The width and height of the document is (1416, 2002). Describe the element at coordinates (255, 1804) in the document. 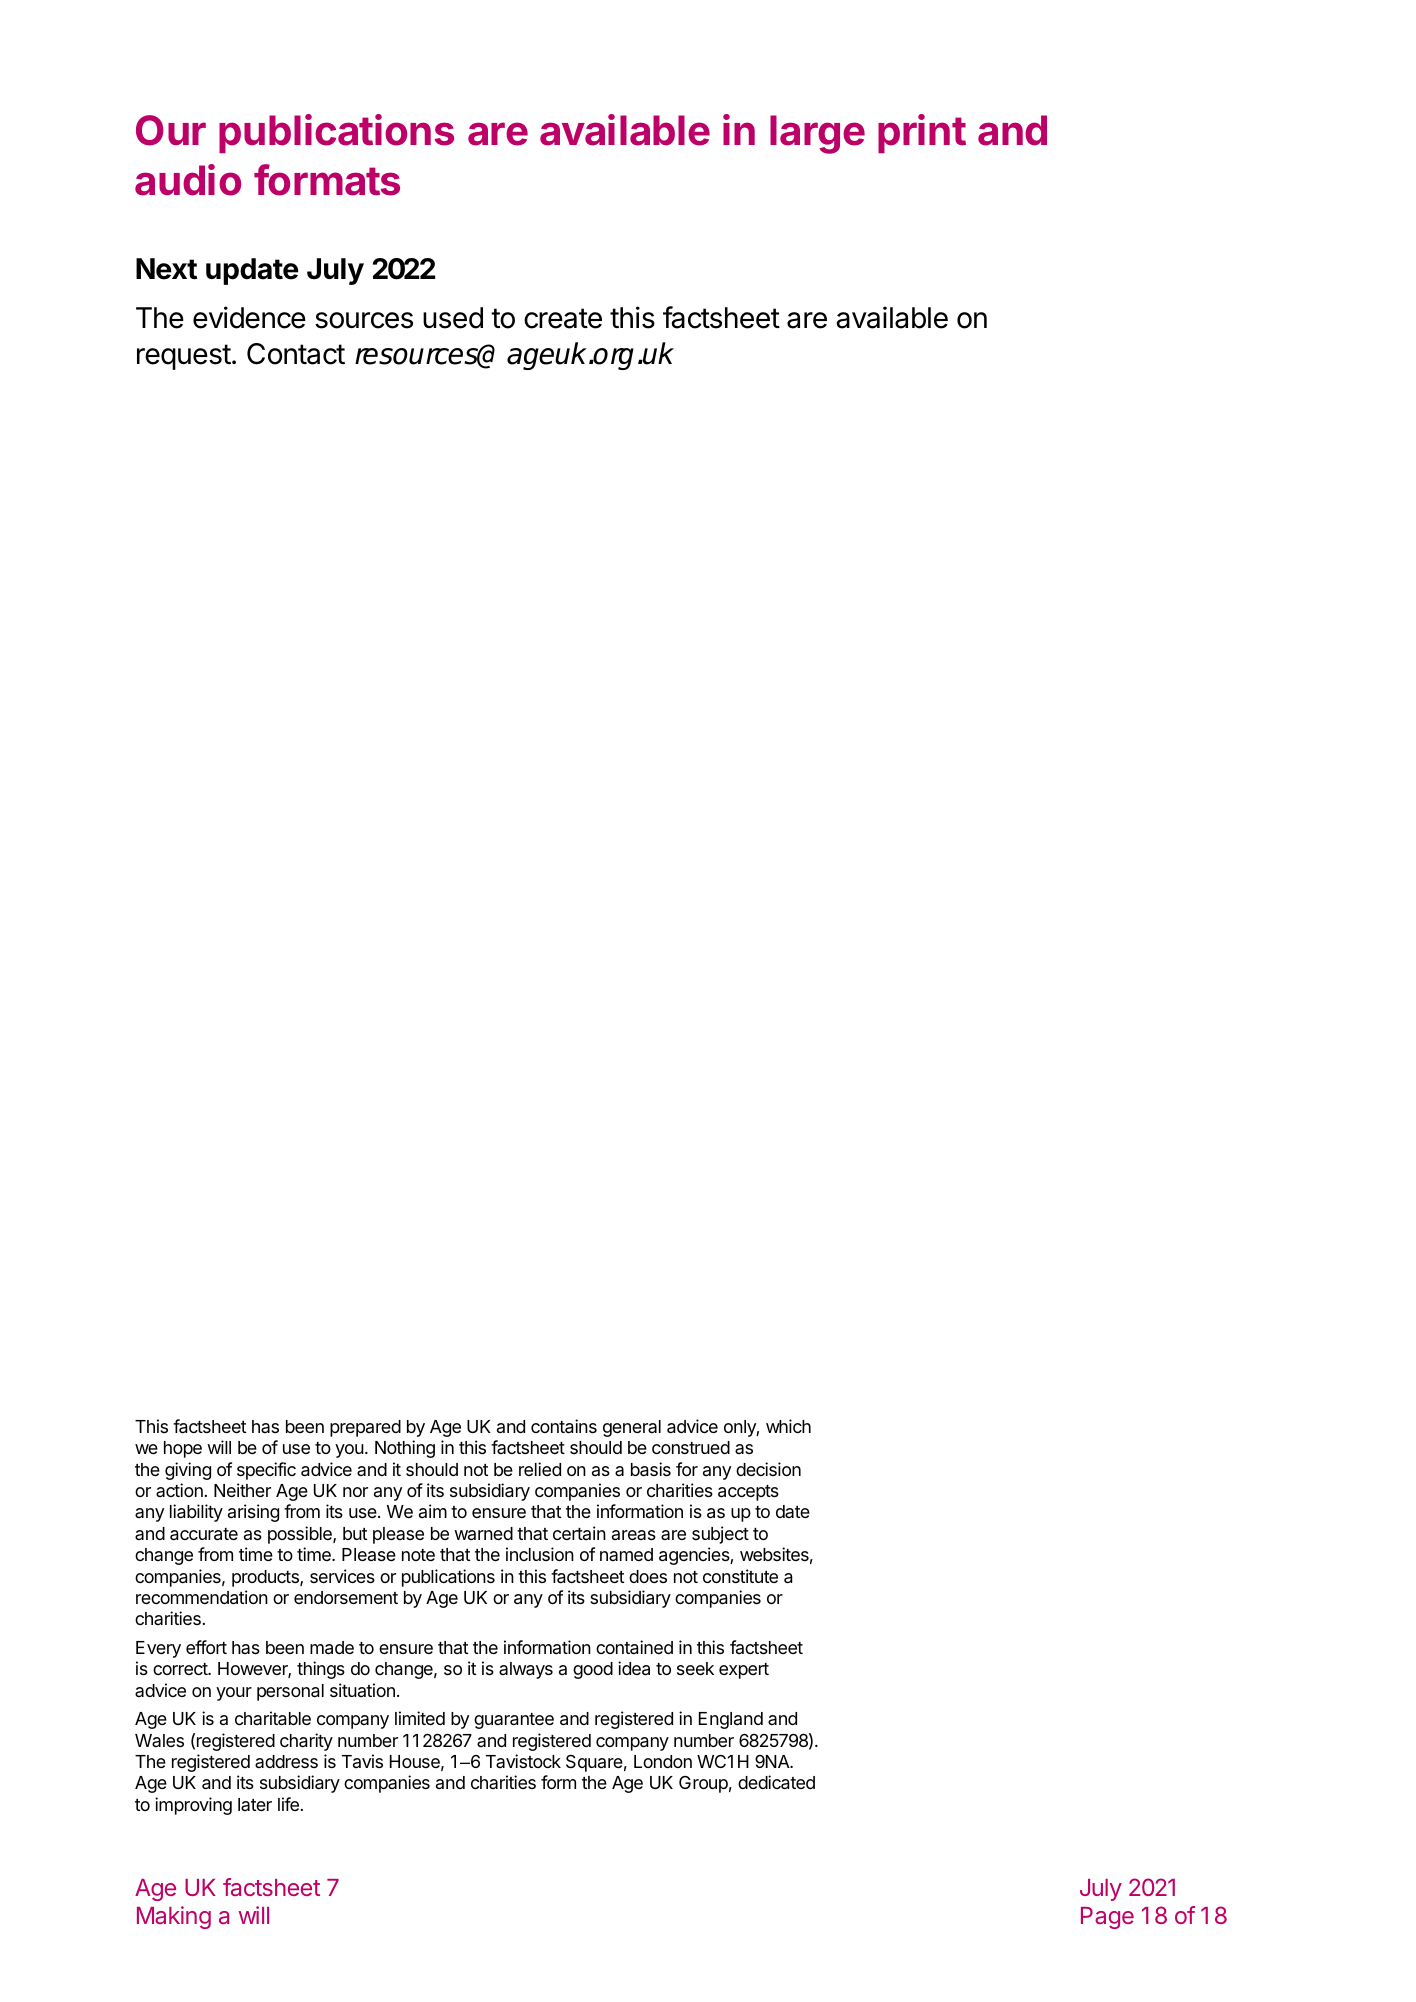

I see `later` at that location.
